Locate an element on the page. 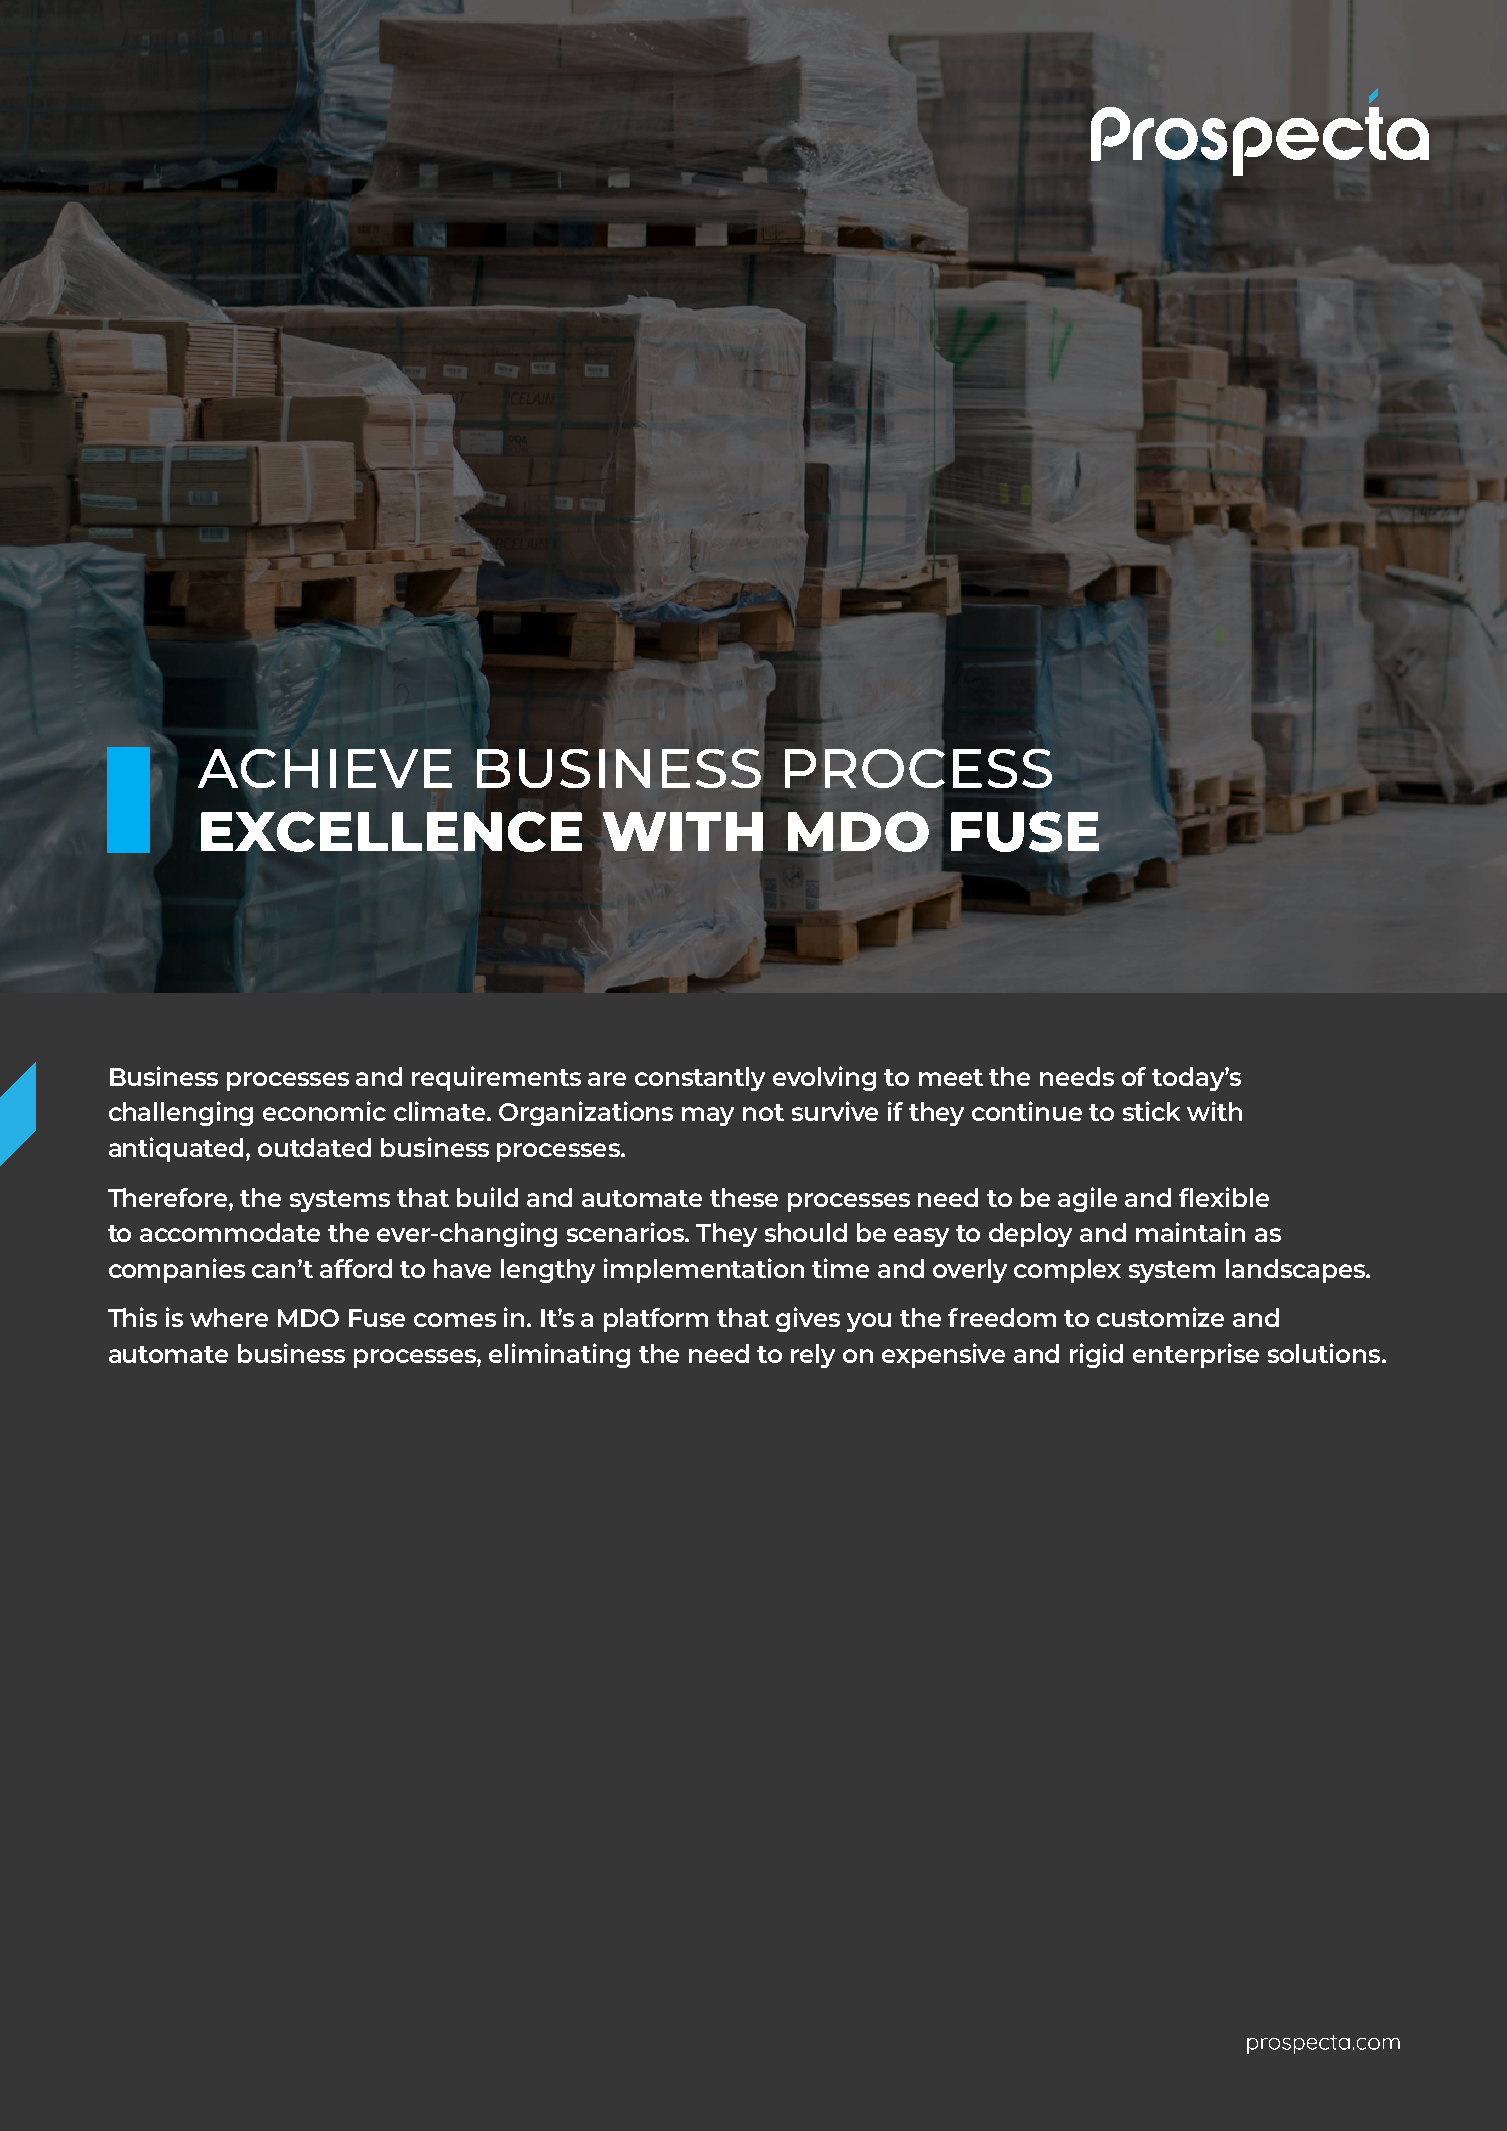  meet is located at coordinates (951, 1077).
